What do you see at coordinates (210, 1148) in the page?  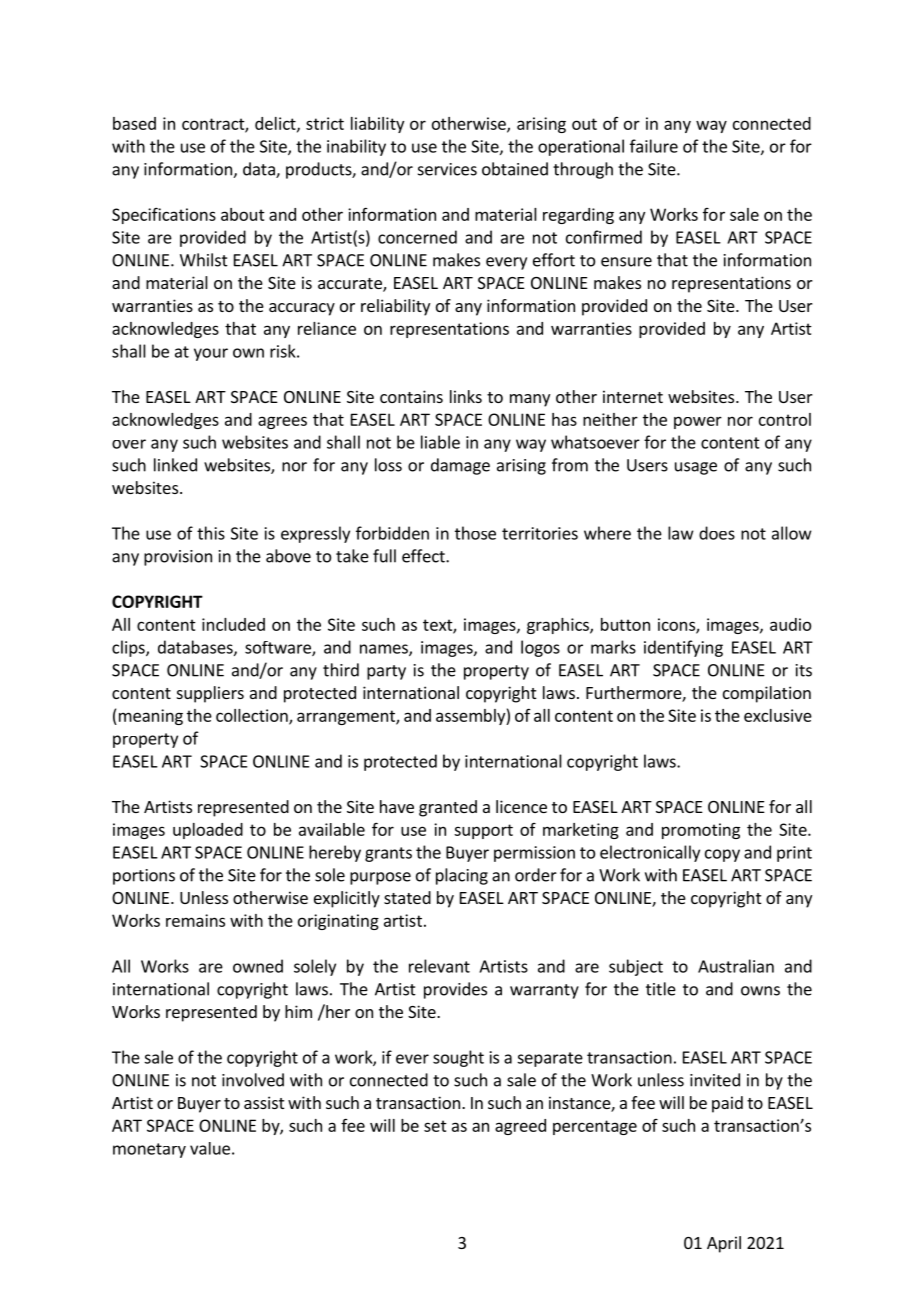 I see `value` at bounding box center [210, 1148].
